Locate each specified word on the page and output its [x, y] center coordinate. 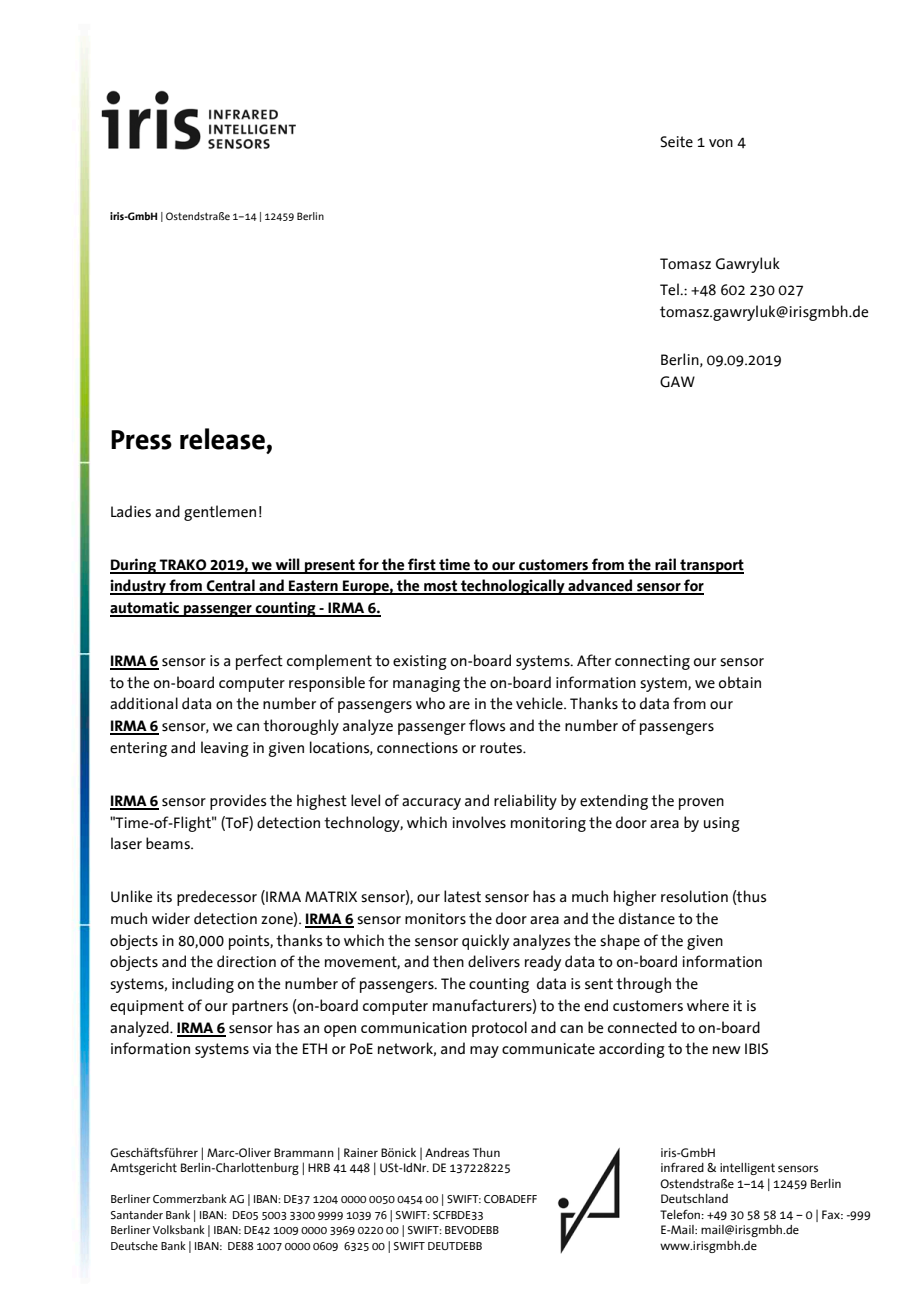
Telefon [681, 1214]
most [441, 587]
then [448, 961]
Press [141, 440]
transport [711, 566]
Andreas [447, 1152]
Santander [137, 1214]
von [721, 143]
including [203, 985]
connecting [652, 662]
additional [144, 703]
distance [647, 918]
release [222, 439]
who [430, 703]
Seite [676, 142]
